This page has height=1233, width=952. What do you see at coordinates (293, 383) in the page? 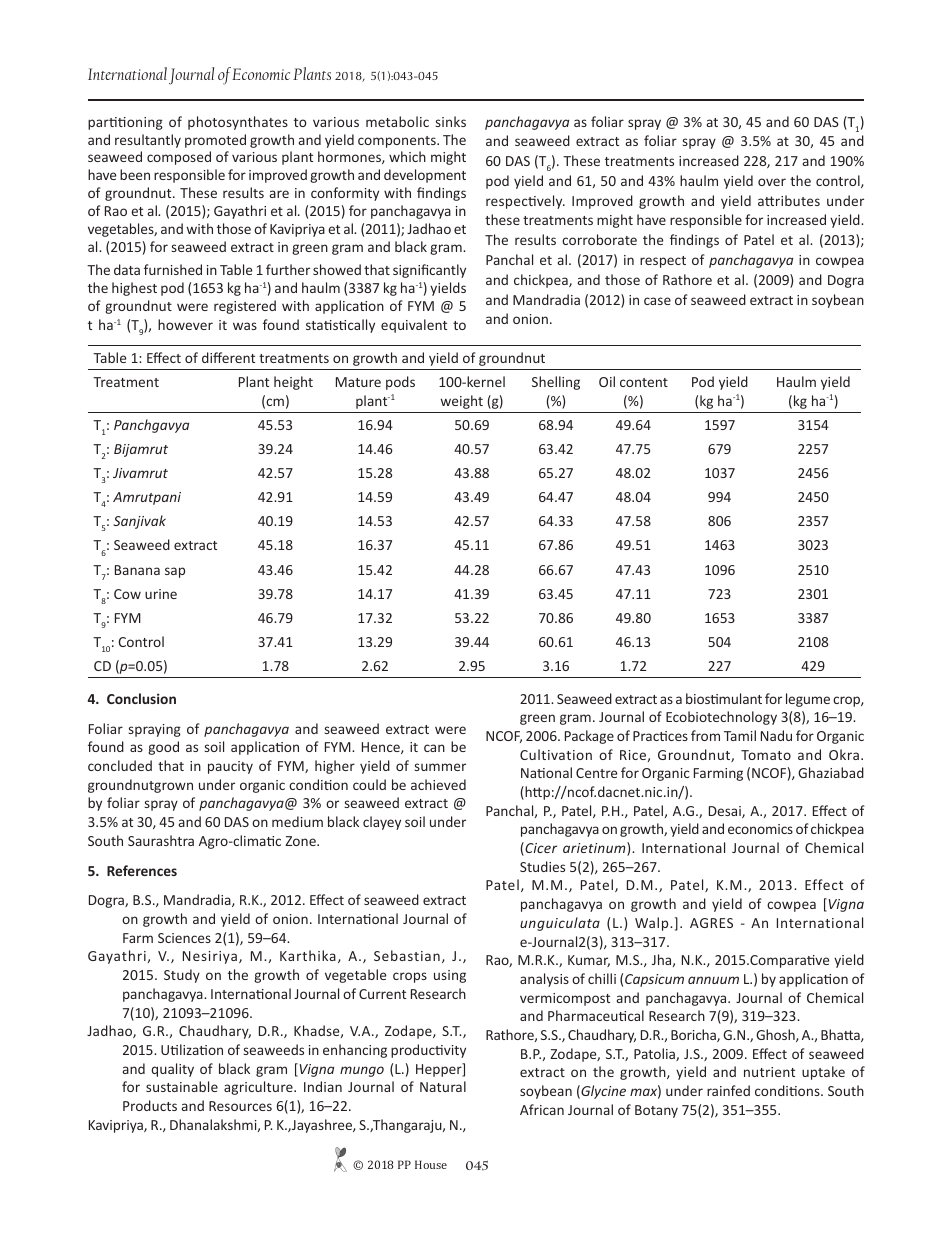
I see `height` at bounding box center [293, 383].
